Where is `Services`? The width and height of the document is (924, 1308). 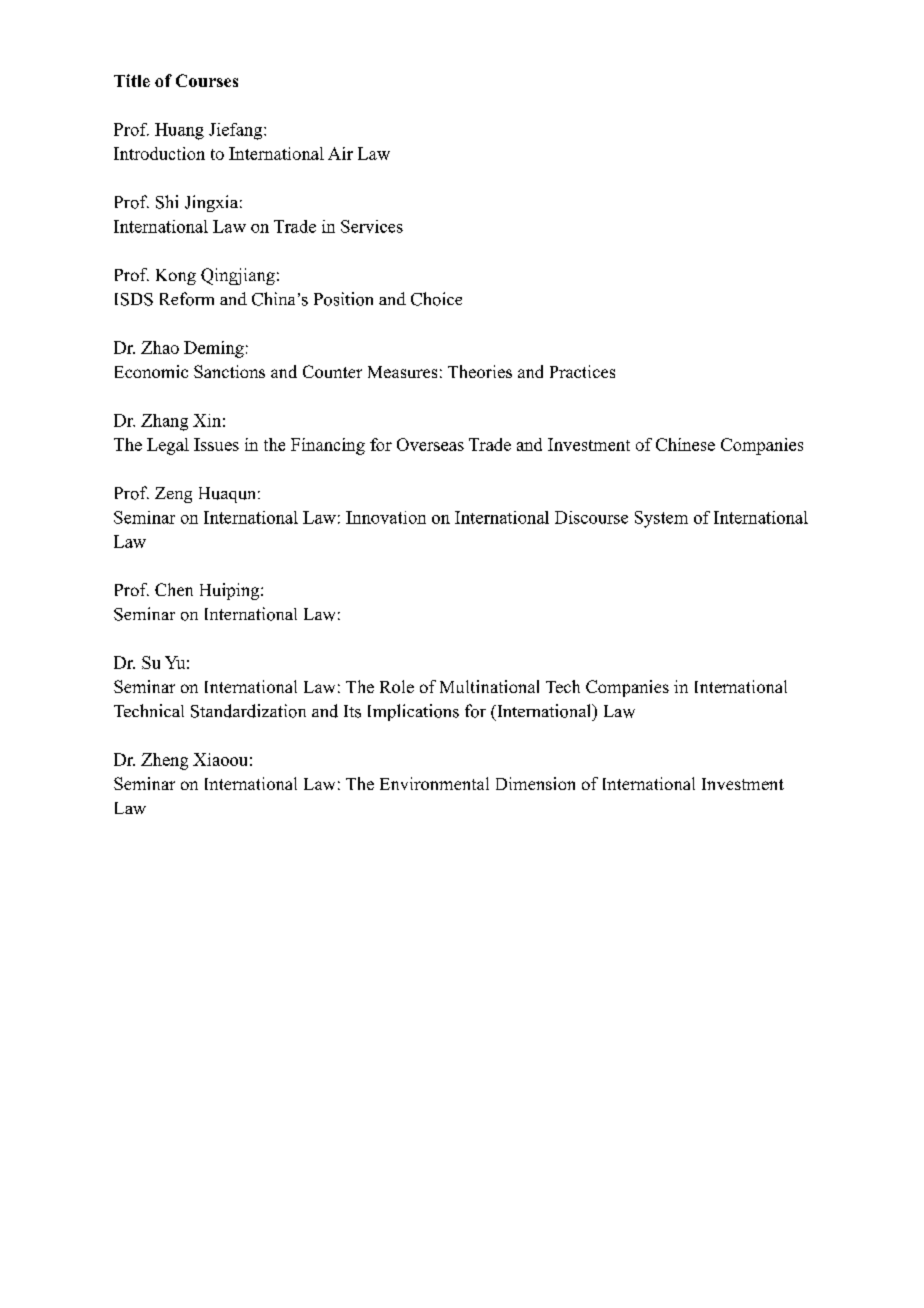 Services is located at coordinates (372, 226).
